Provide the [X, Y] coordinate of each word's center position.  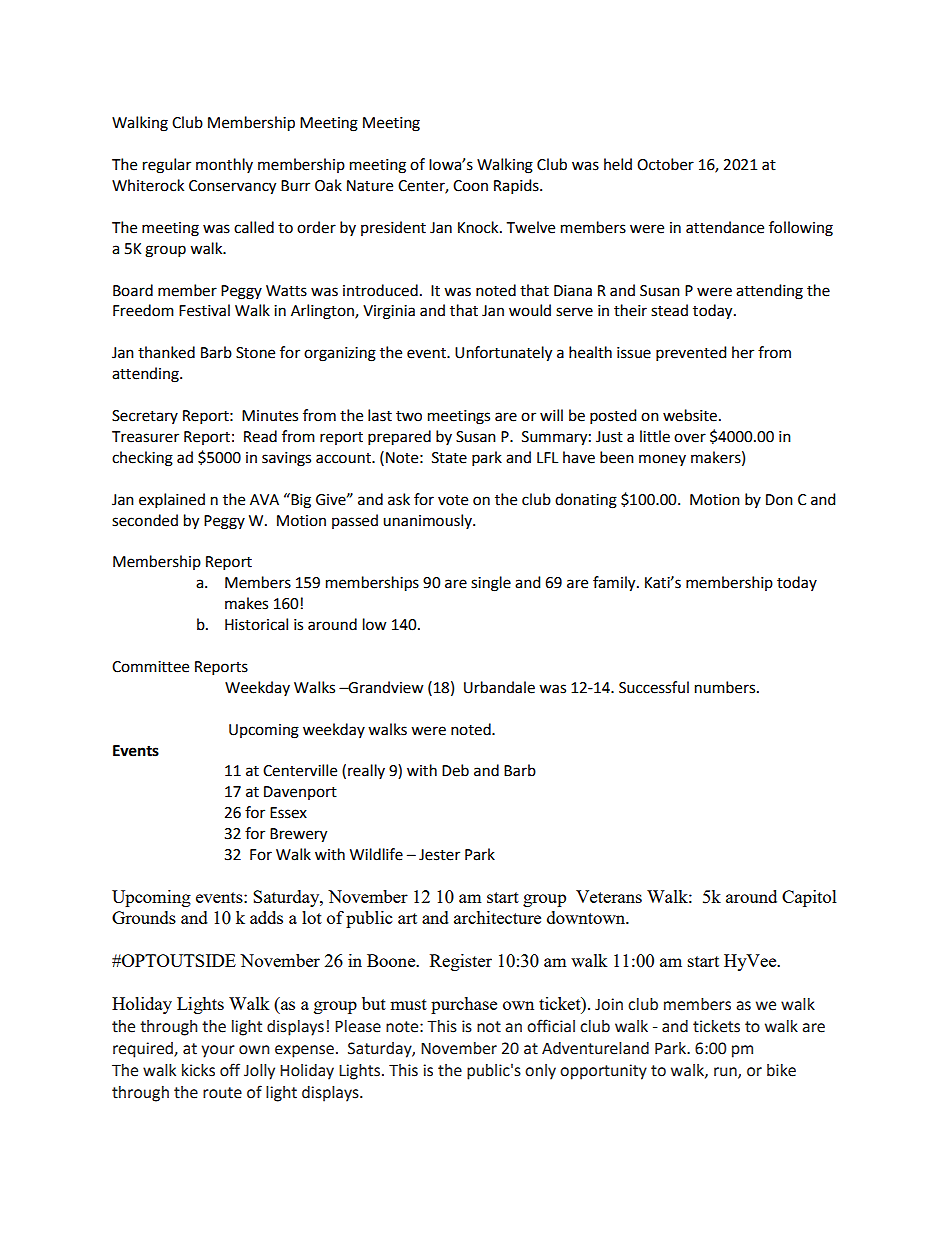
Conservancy [232, 187]
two [409, 416]
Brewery [298, 835]
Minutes [270, 416]
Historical [256, 624]
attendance [725, 227]
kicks [198, 1070]
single [491, 584]
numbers [726, 687]
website [690, 415]
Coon [470, 186]
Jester [439, 855]
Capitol [809, 898]
